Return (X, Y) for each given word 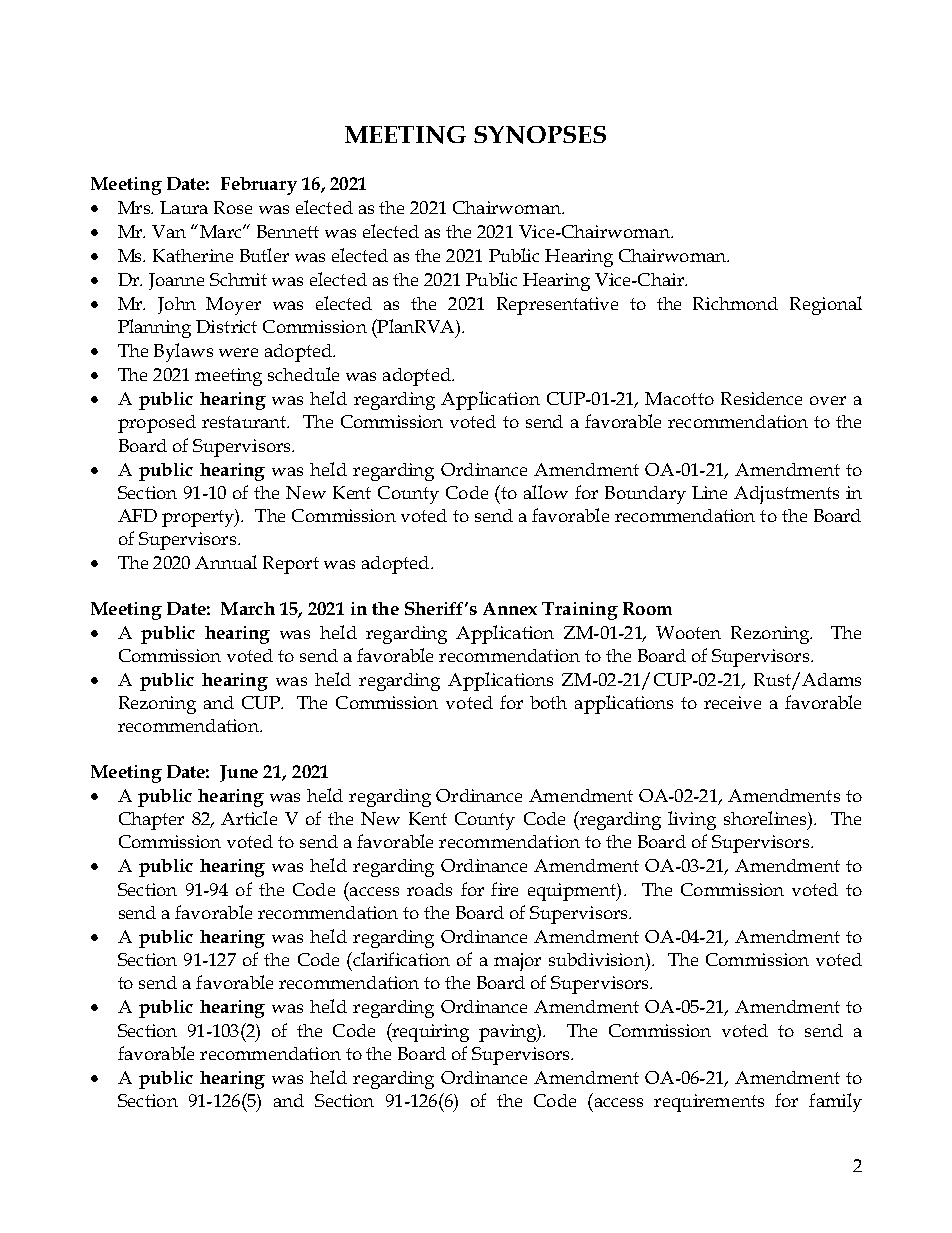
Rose (233, 207)
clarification (400, 959)
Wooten (688, 632)
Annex (510, 608)
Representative (557, 306)
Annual (226, 562)
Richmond (735, 303)
